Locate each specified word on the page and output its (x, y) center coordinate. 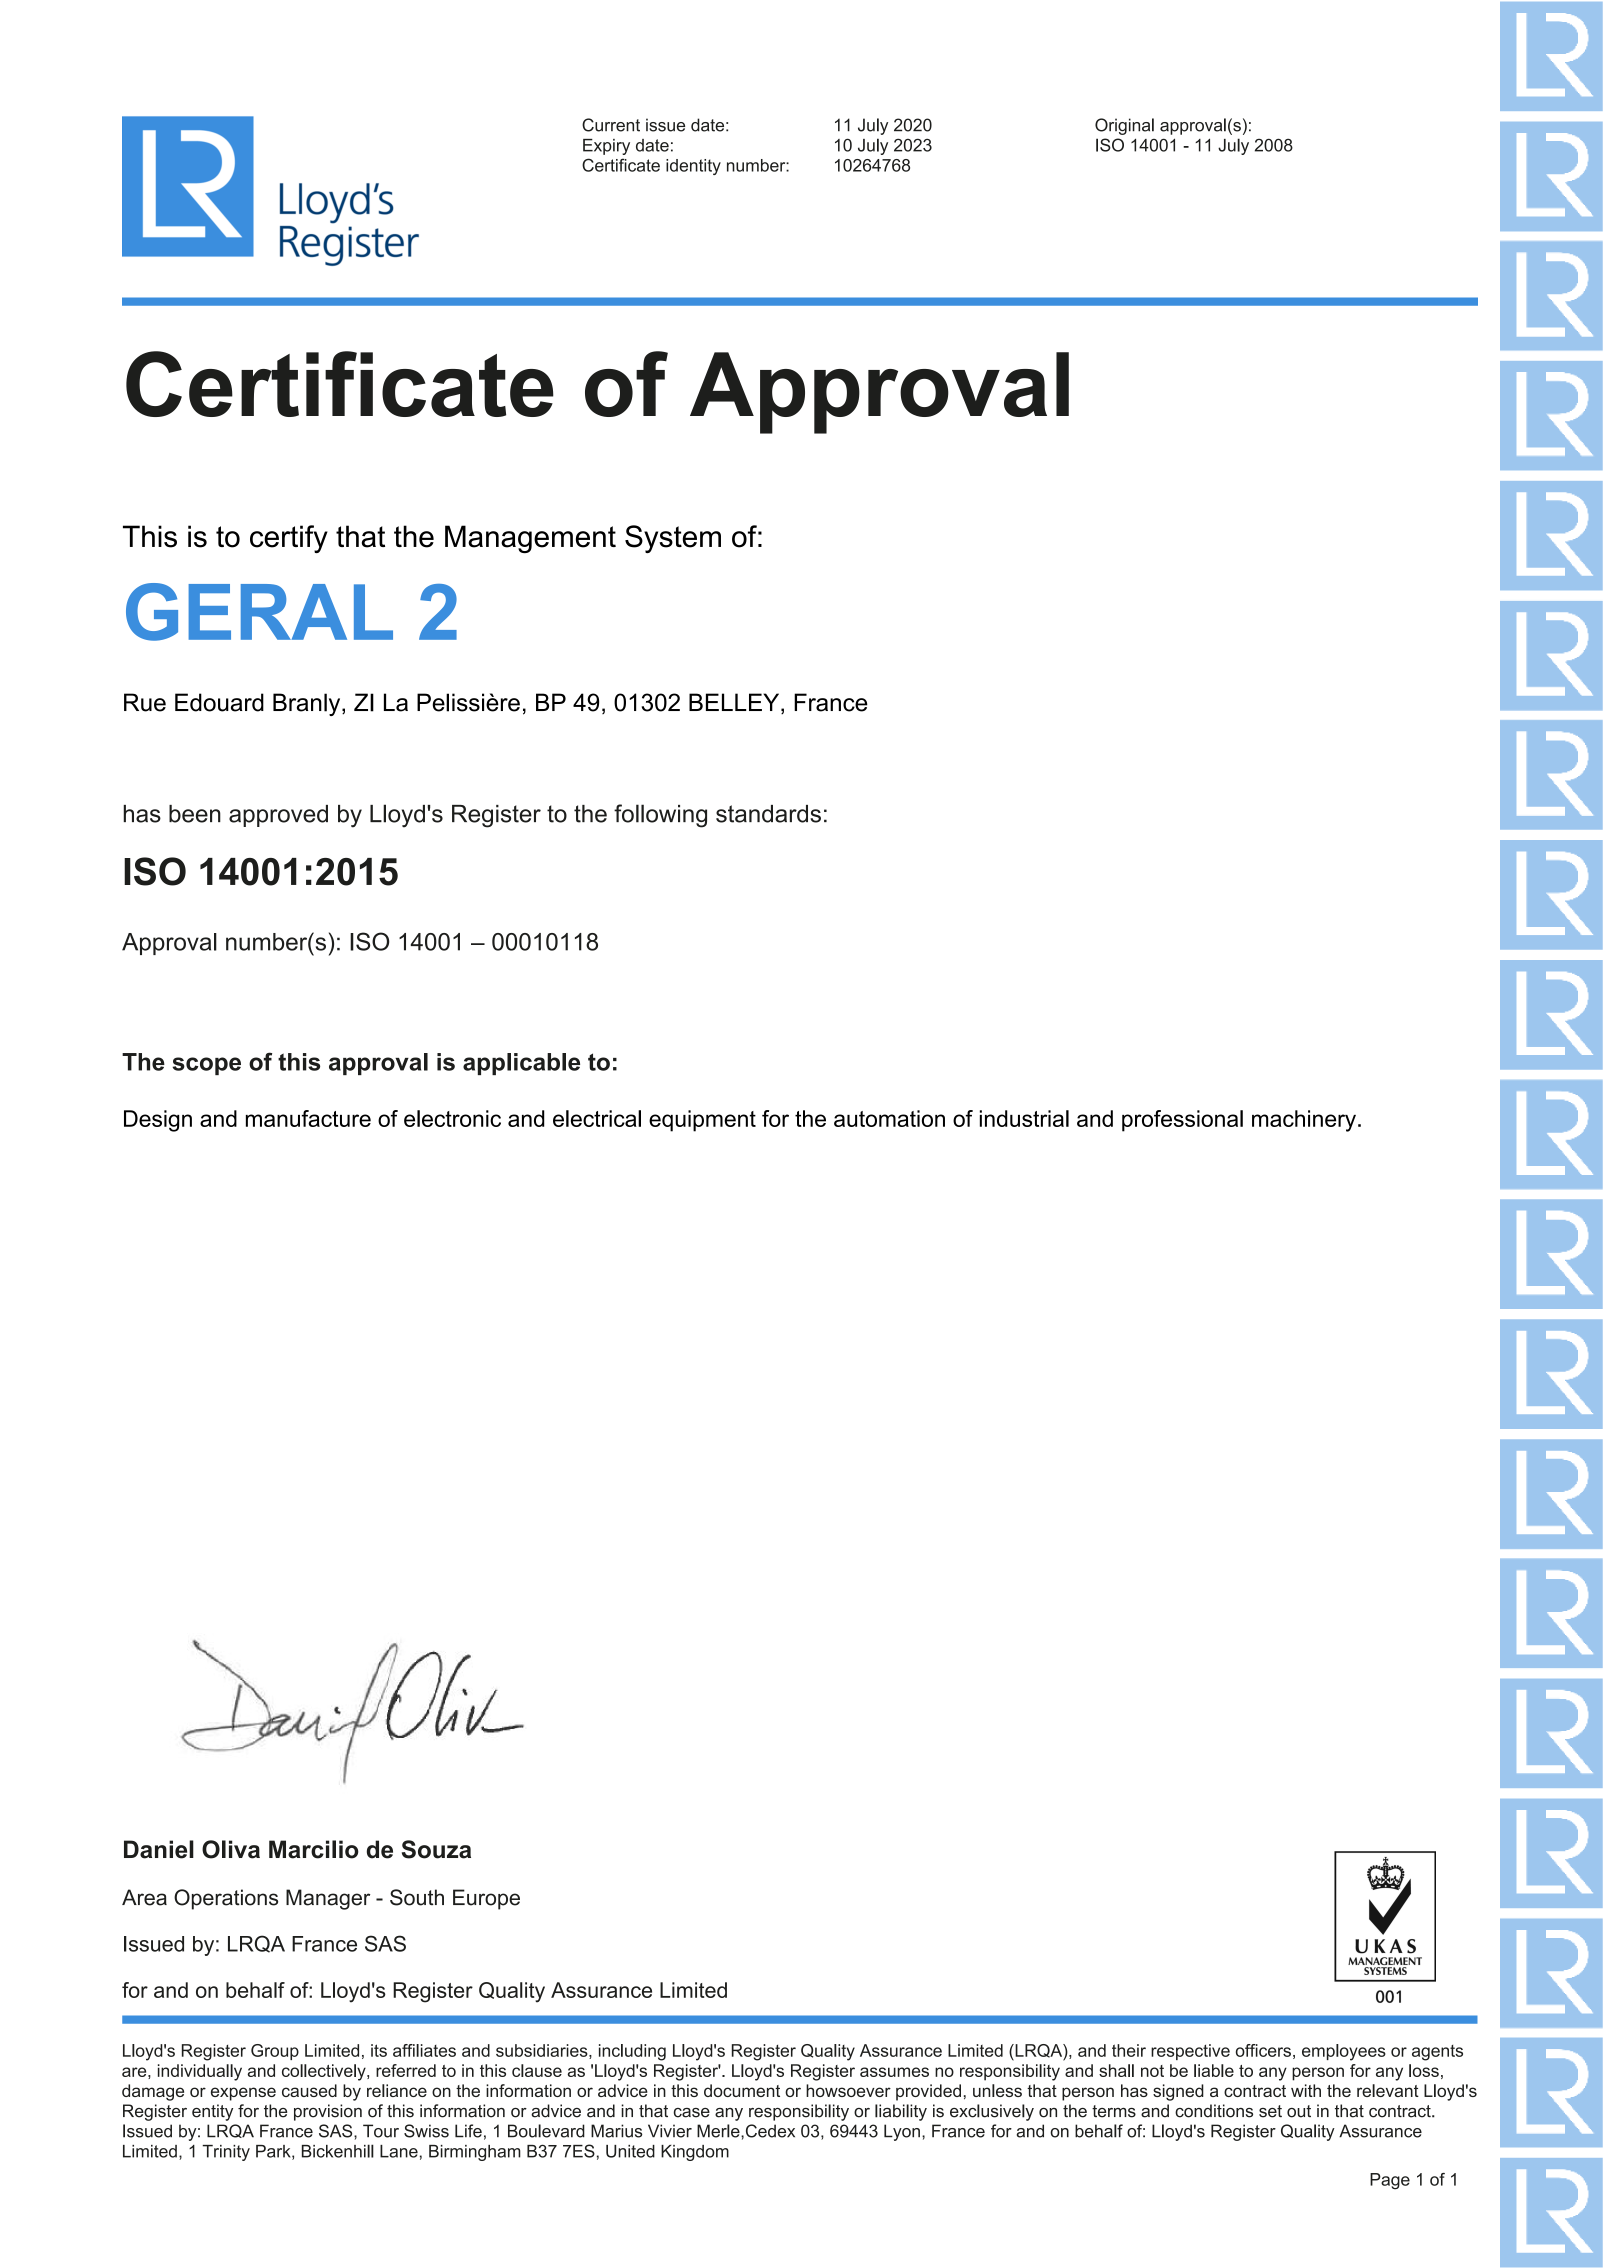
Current (611, 125)
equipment (702, 1121)
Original (1124, 126)
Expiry (606, 147)
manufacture (308, 1118)
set (1270, 2111)
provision (328, 2112)
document (742, 2090)
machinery (1304, 1121)
